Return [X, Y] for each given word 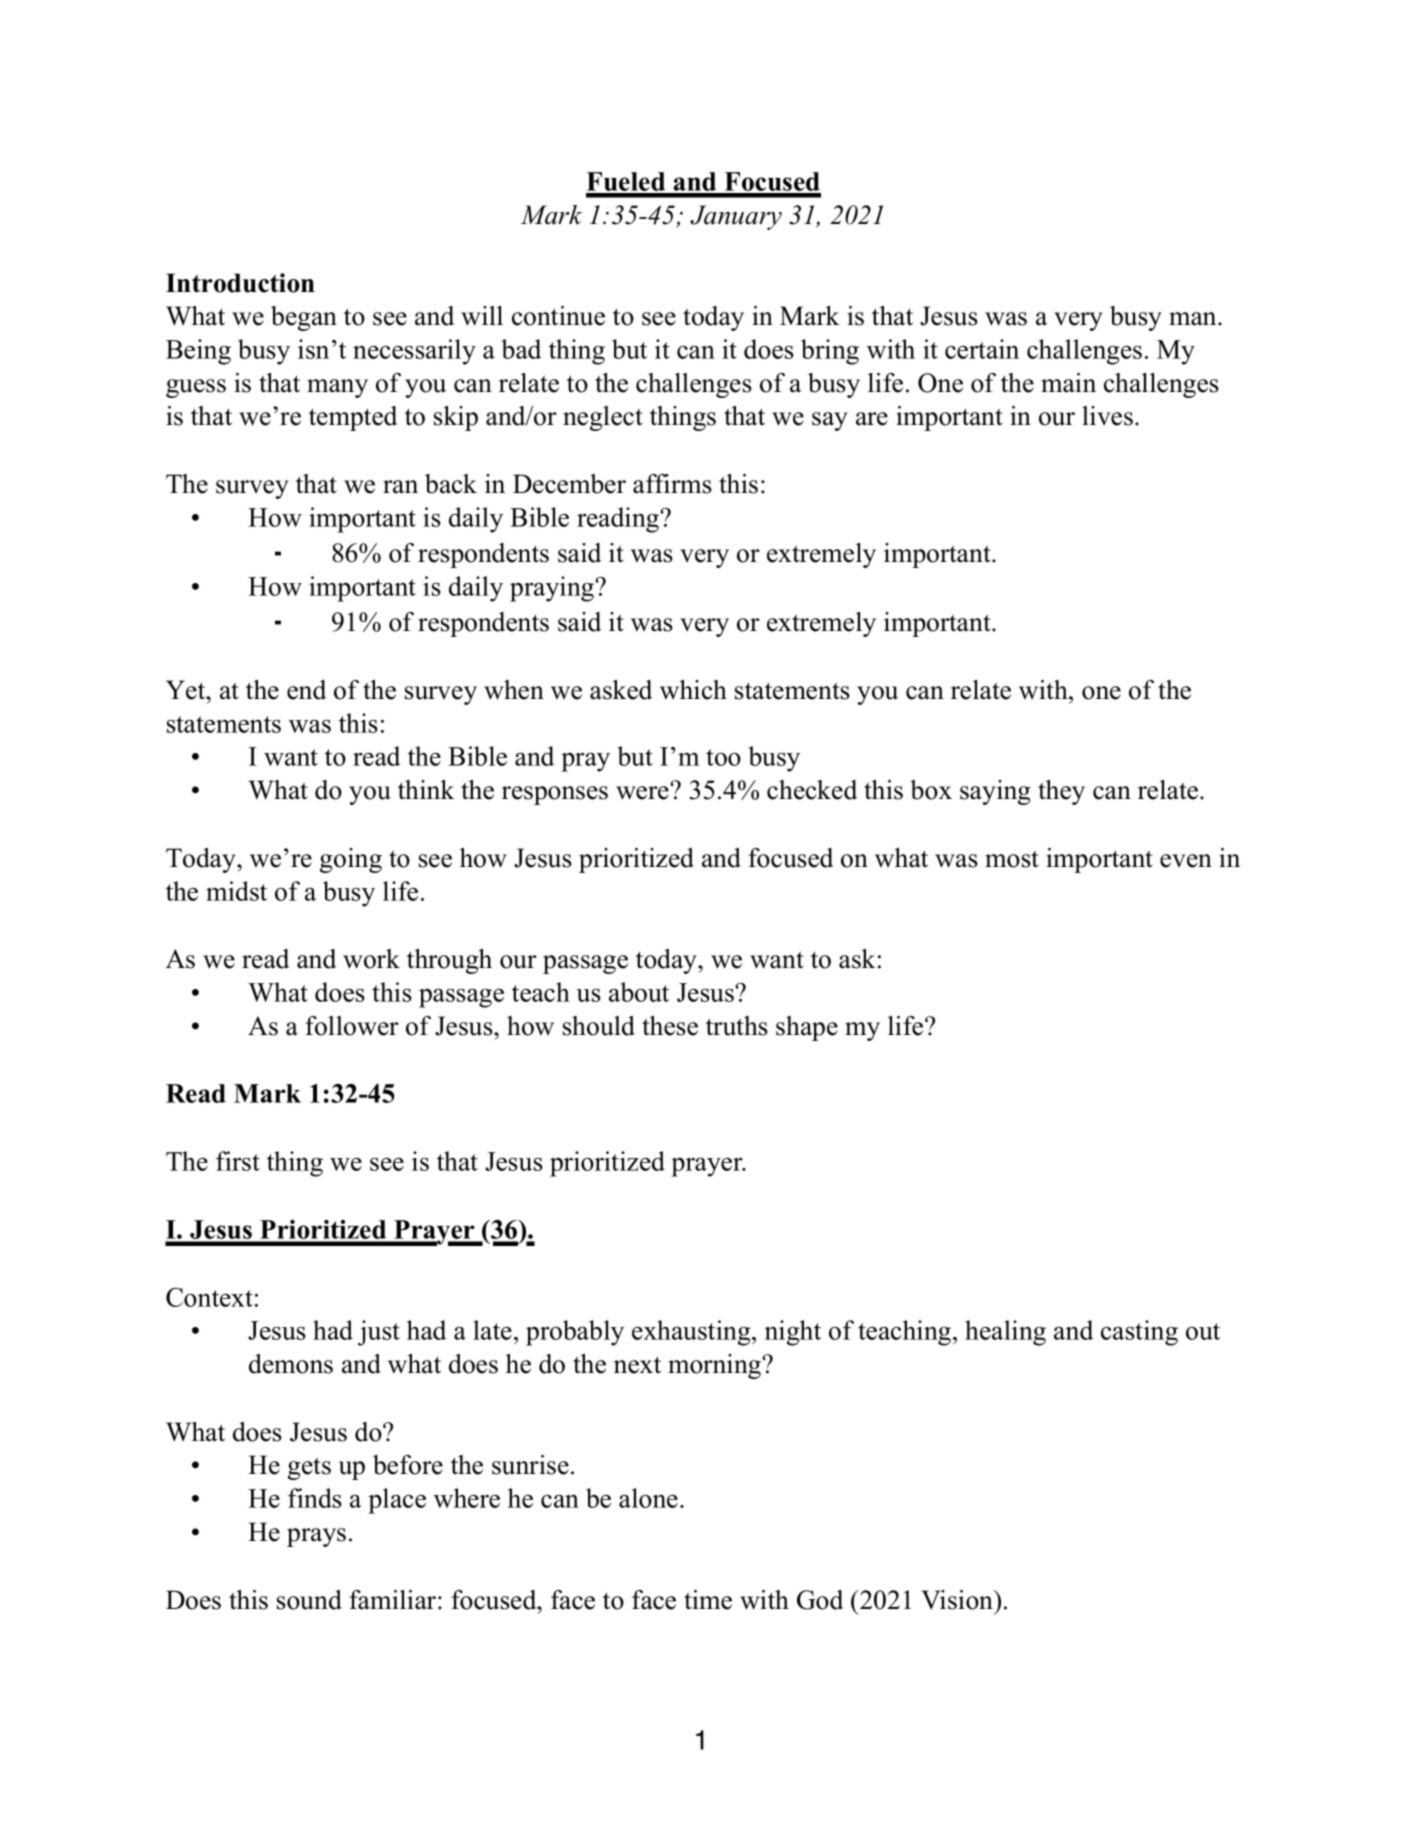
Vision [958, 1600]
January [736, 217]
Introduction [240, 283]
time [708, 1600]
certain [982, 349]
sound [309, 1600]
